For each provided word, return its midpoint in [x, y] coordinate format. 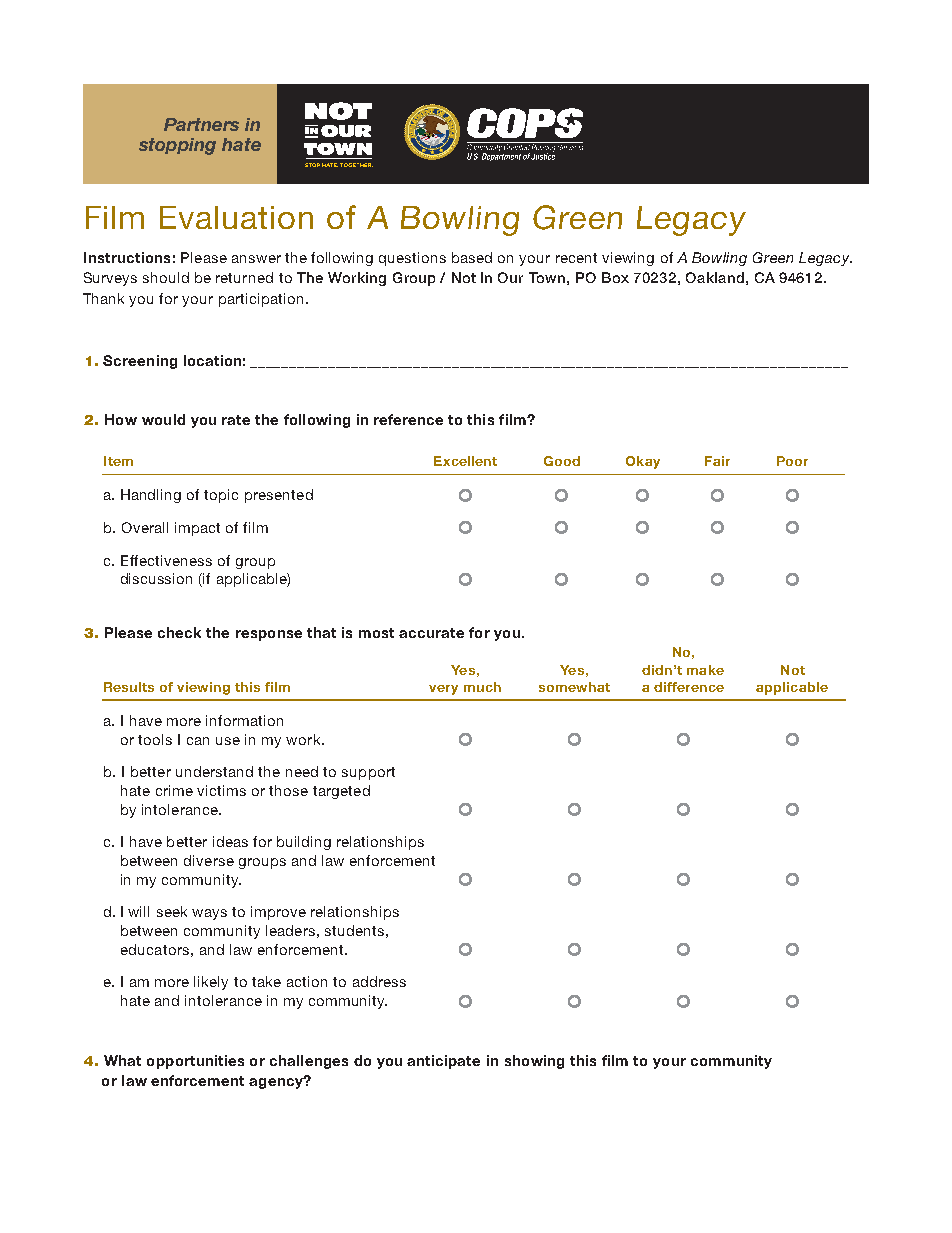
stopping [177, 146]
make [705, 670]
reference [408, 419]
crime [174, 790]
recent [576, 258]
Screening [140, 362]
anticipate [443, 1062]
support [368, 773]
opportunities [195, 1062]
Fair [717, 461]
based [472, 257]
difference [689, 687]
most [376, 633]
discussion [156, 578]
